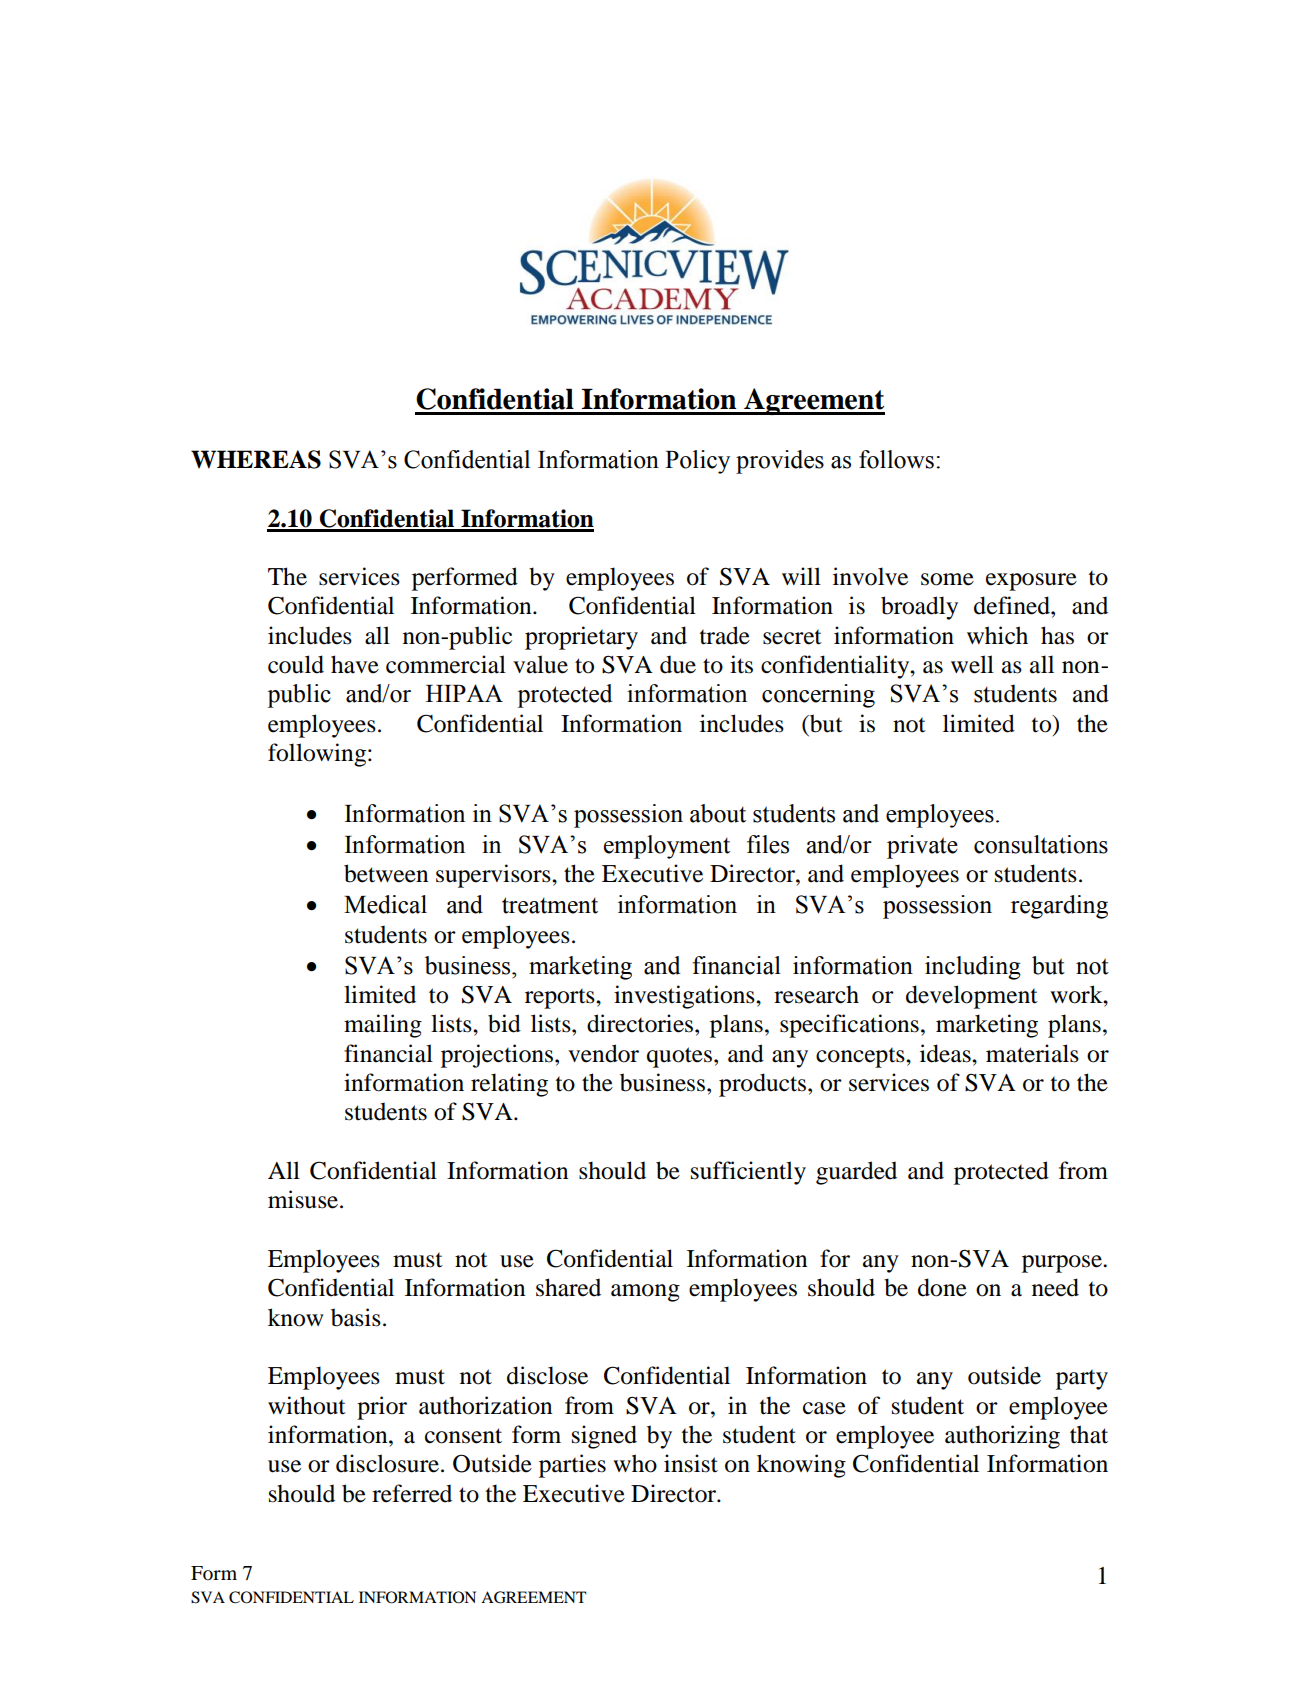 The height and width of the image is (1683, 1300). What do you see at coordinates (1041, 844) in the image?
I see `consultations` at bounding box center [1041, 844].
